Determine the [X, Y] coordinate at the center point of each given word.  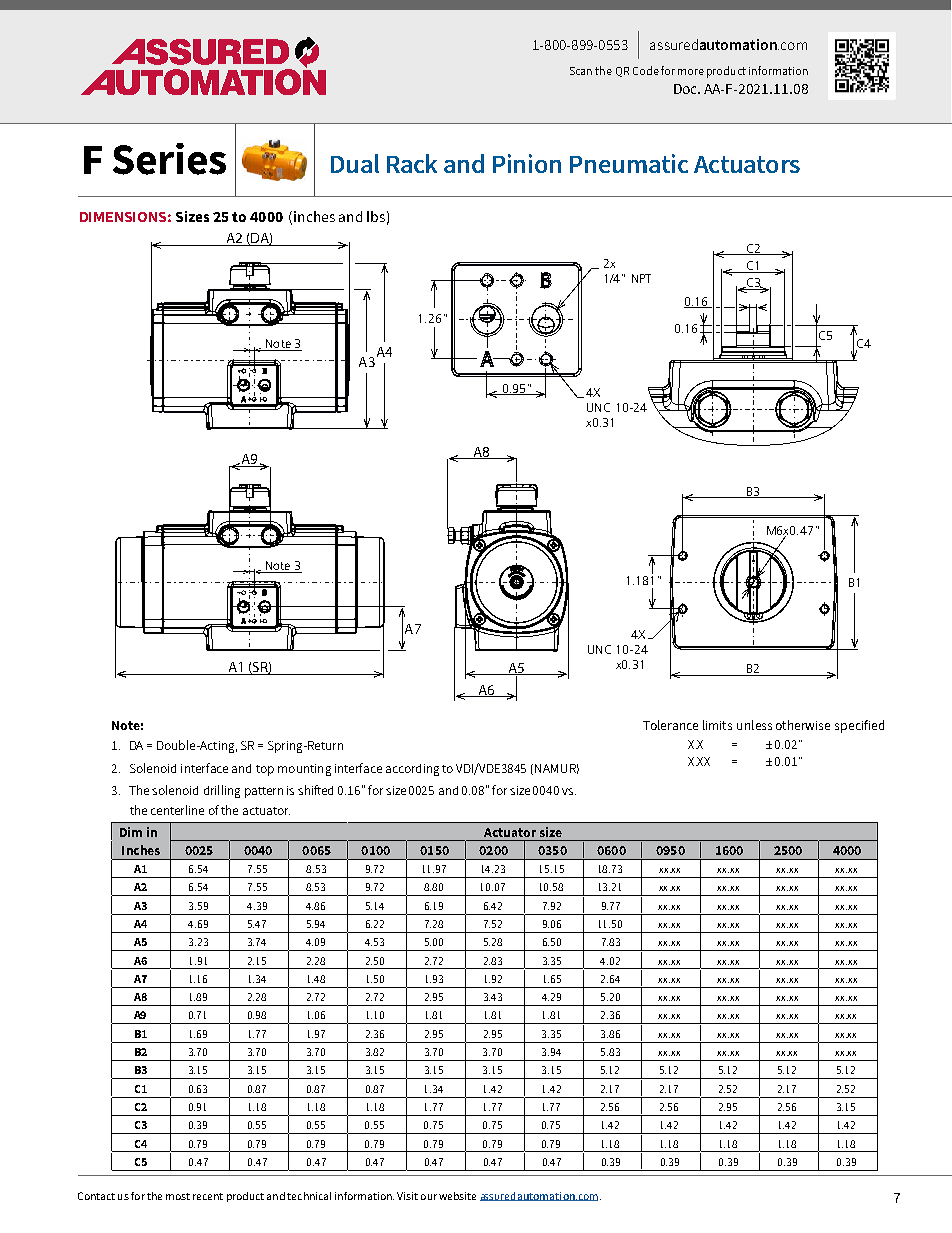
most [178, 1196]
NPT [641, 278]
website [457, 1196]
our [429, 1197]
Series [169, 159]
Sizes [192, 216]
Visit [407, 1196]
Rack [412, 163]
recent [208, 1196]
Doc [687, 89]
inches [314, 216]
